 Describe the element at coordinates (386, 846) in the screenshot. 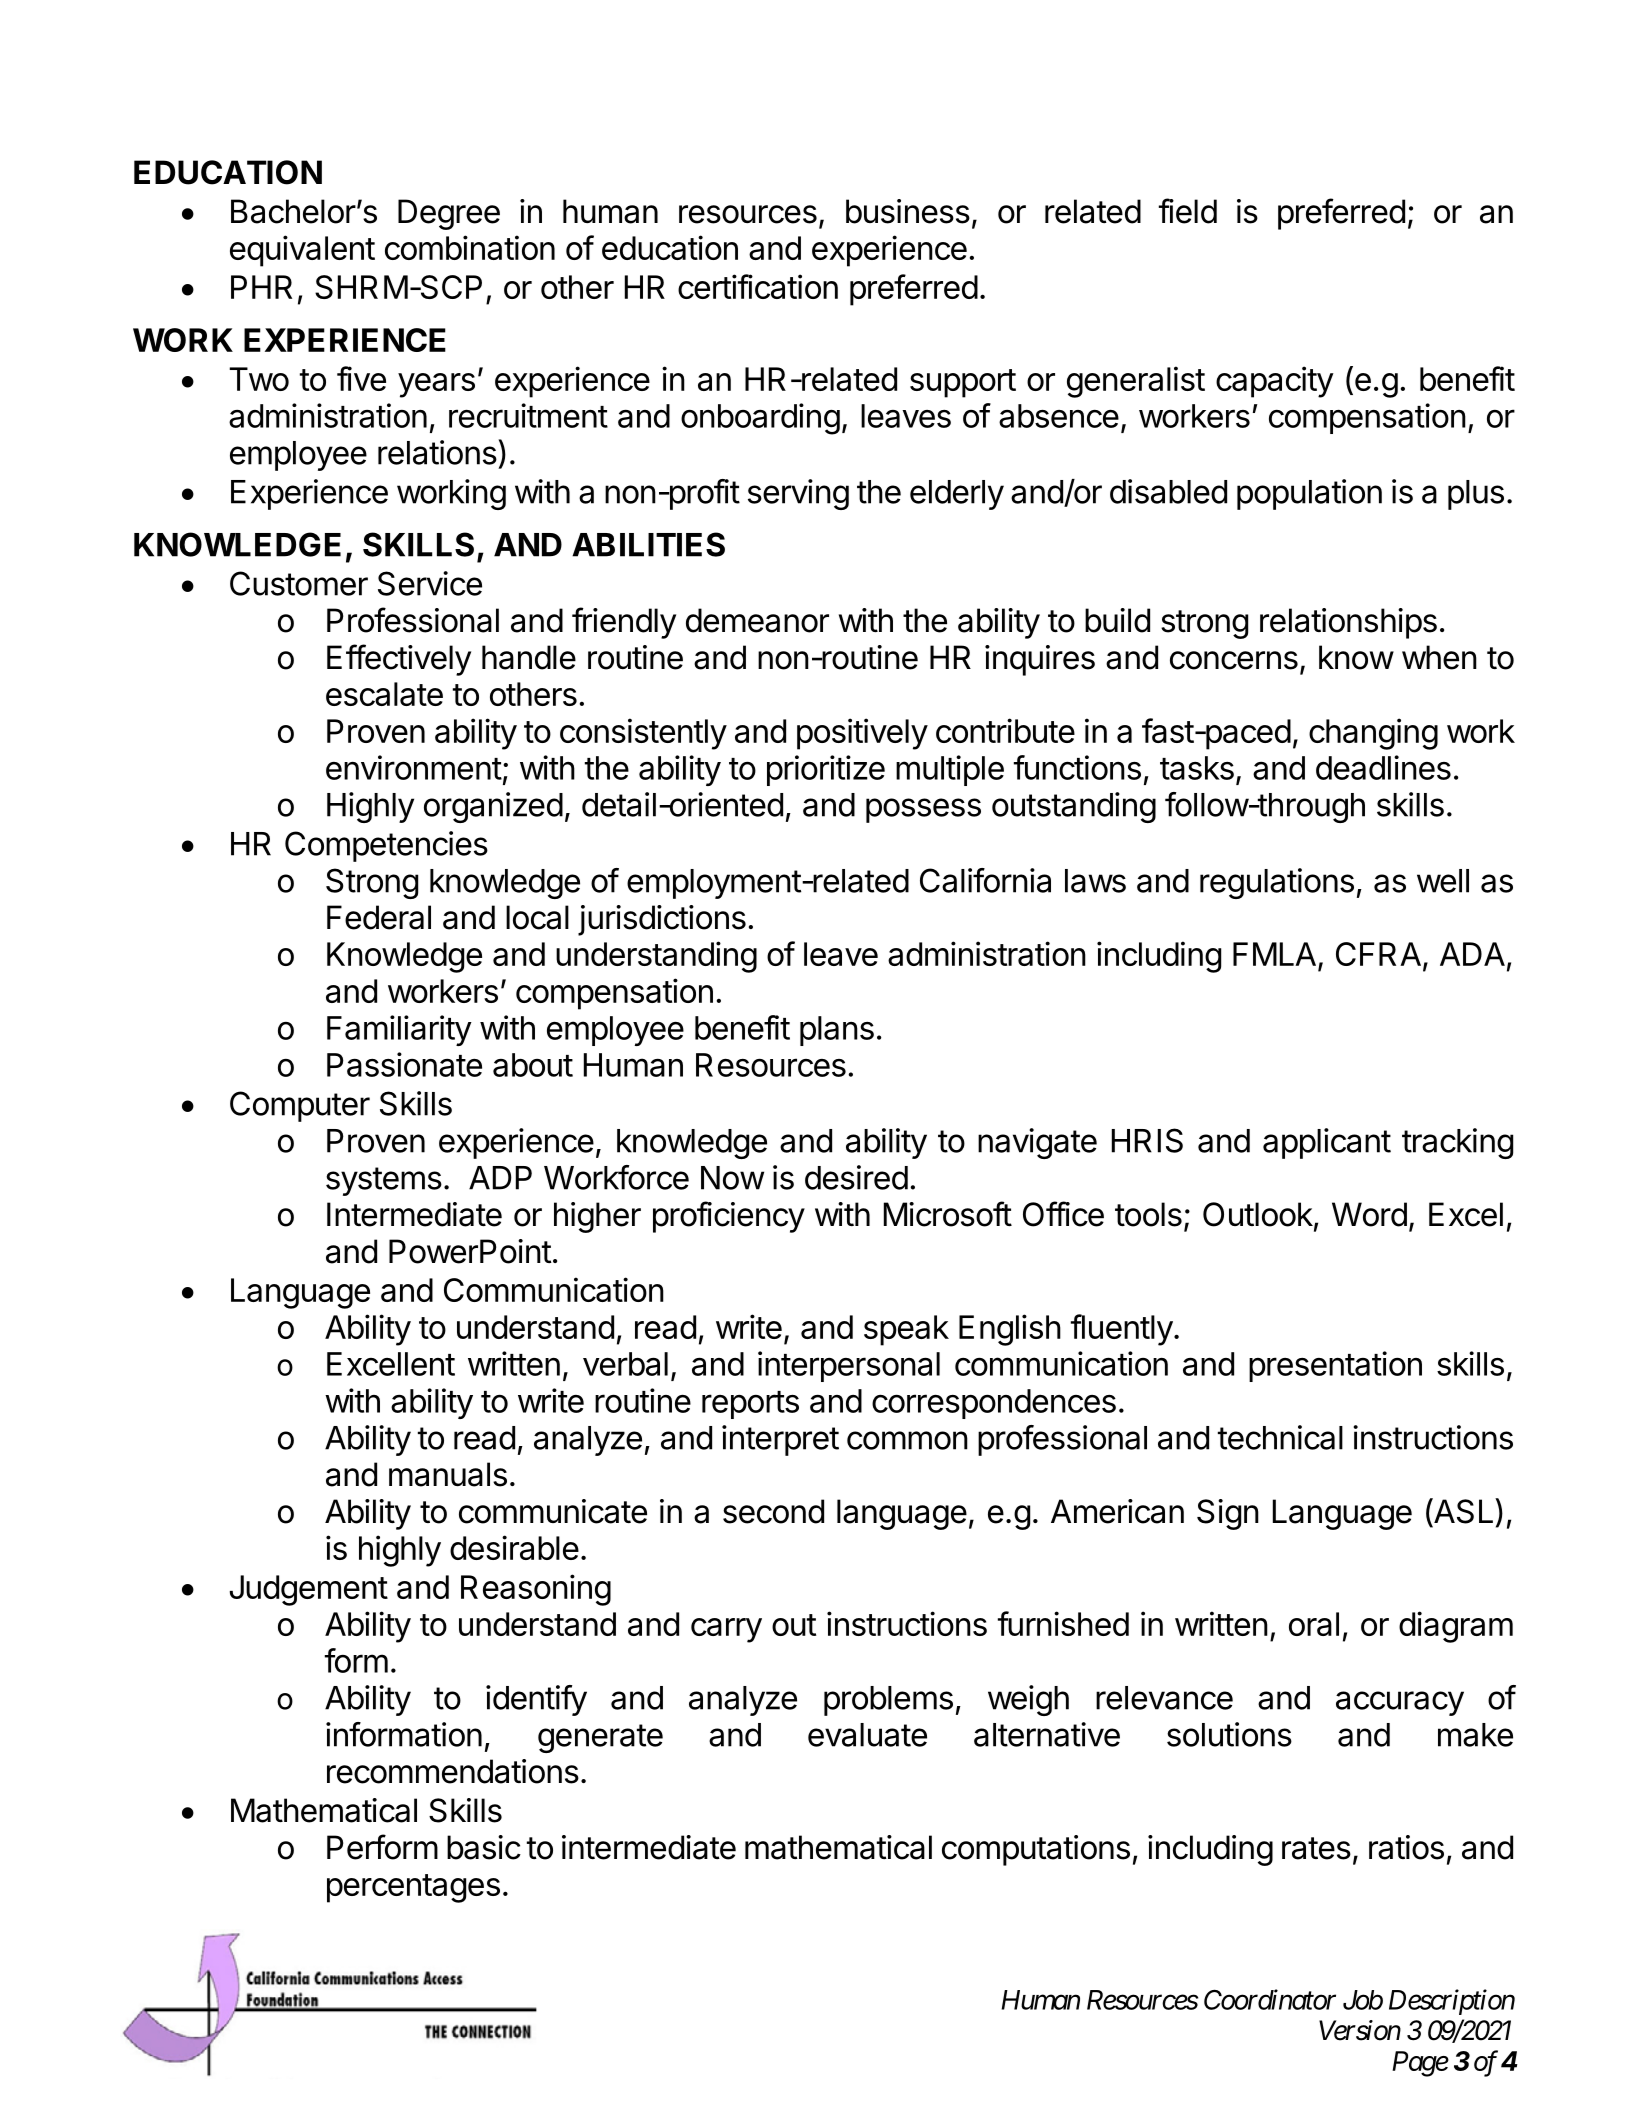

I see `Competencies` at that location.
